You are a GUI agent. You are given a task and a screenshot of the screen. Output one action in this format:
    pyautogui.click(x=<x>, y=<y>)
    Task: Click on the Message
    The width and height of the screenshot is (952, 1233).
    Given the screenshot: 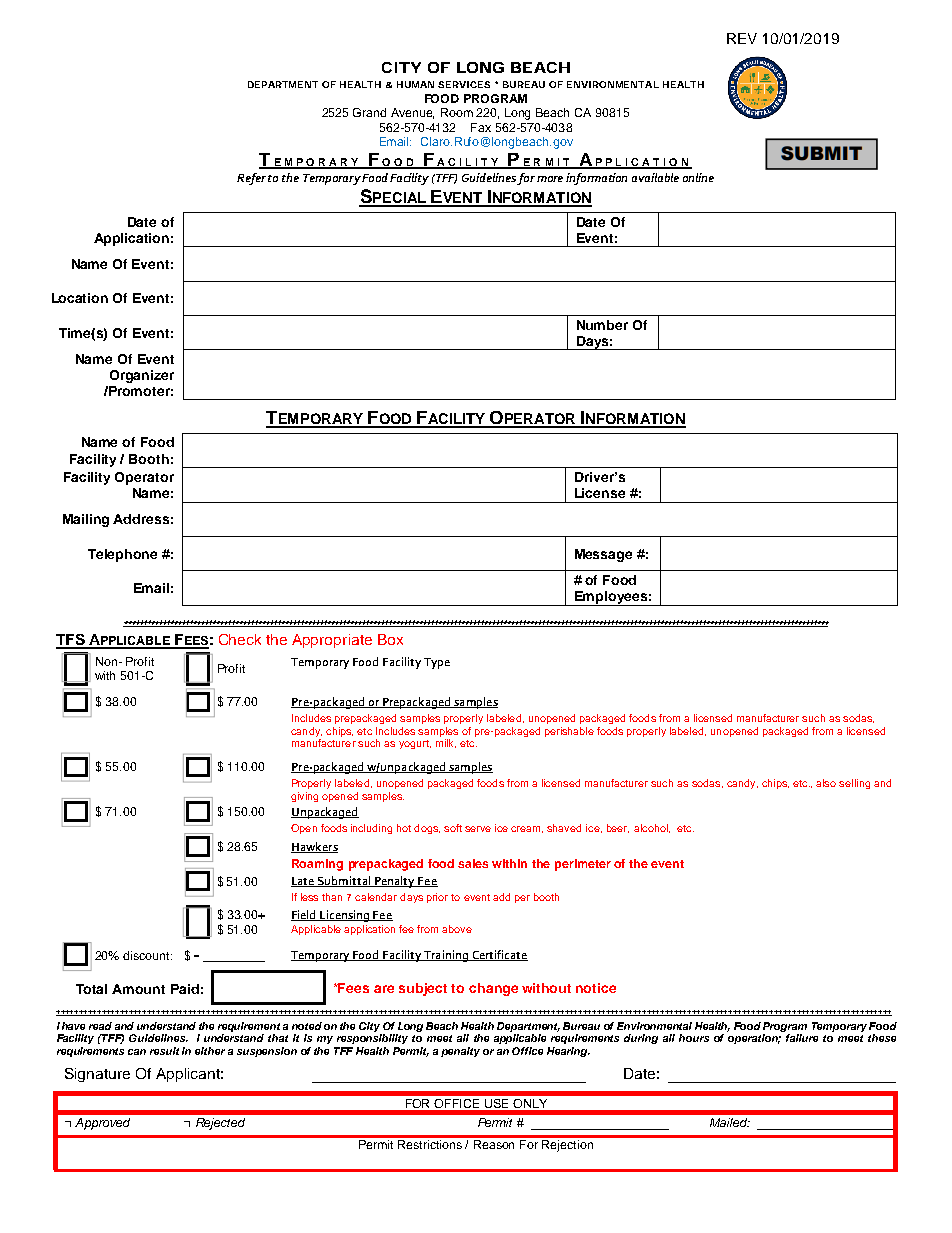 What is the action you would take?
    pyautogui.click(x=603, y=555)
